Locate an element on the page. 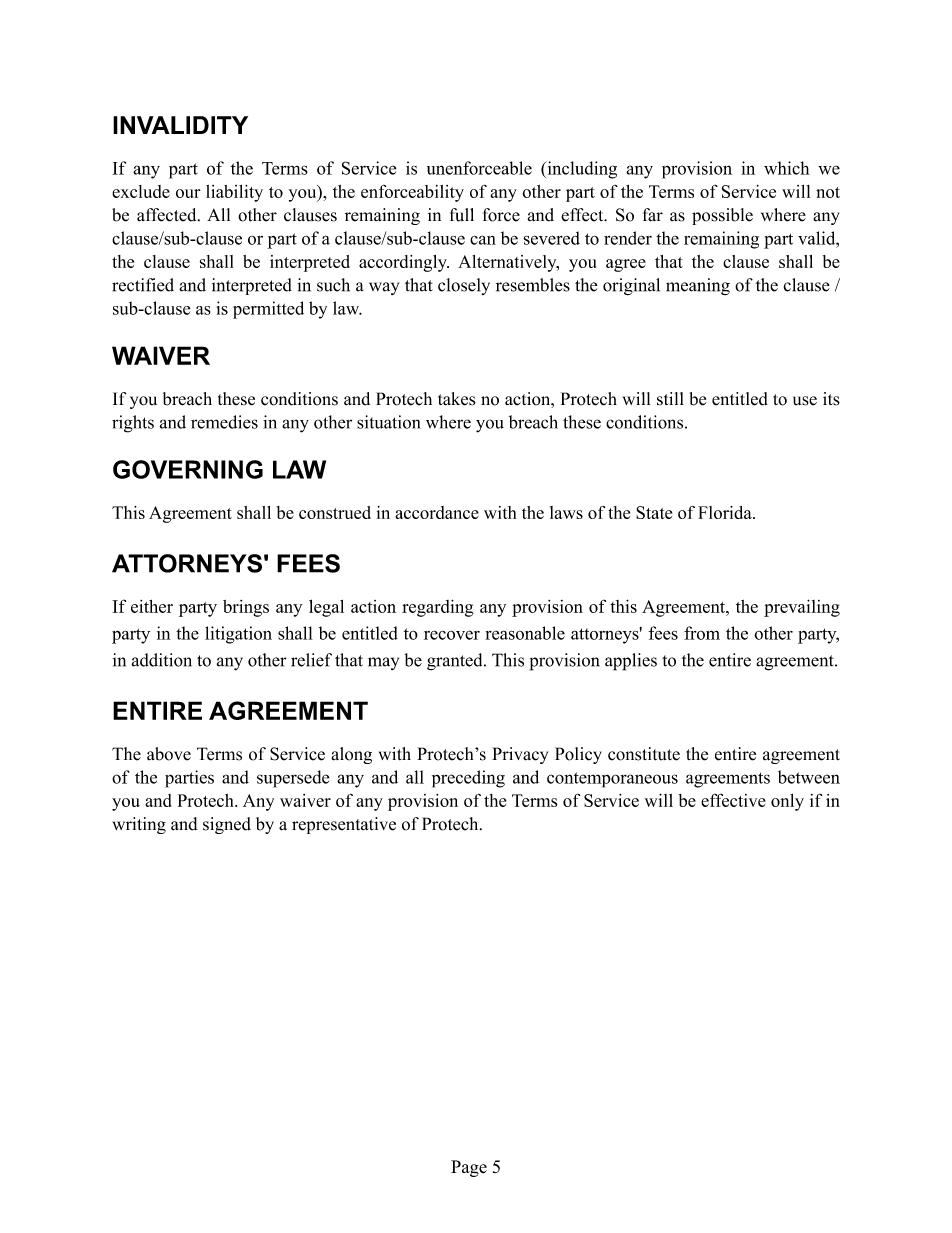 The image size is (952, 1233). full is located at coordinates (462, 215).
